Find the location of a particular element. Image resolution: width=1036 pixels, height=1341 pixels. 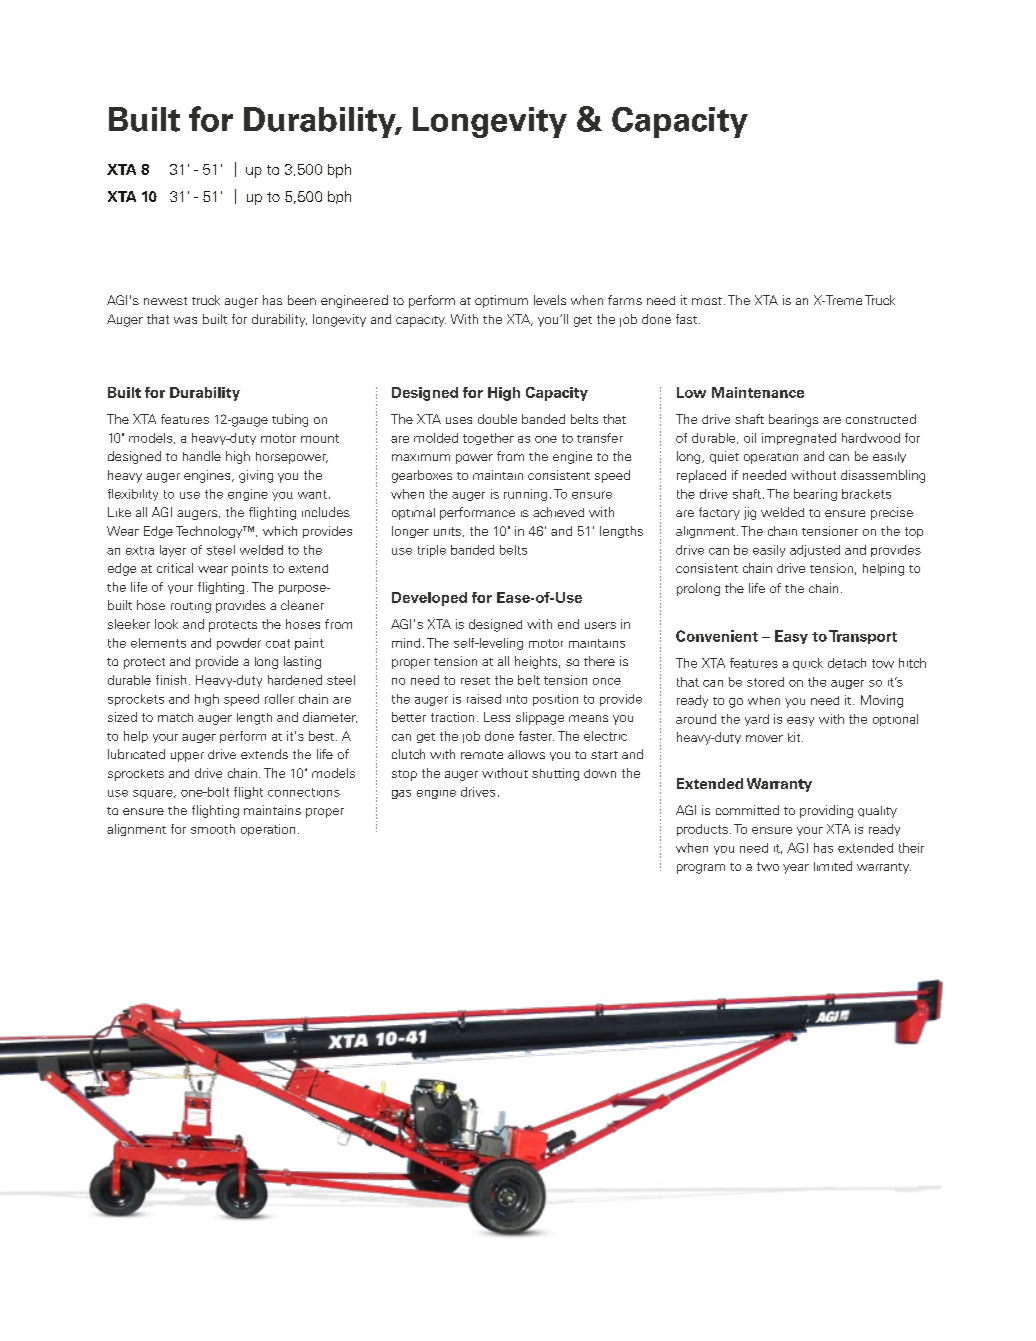

most is located at coordinates (707, 301).
